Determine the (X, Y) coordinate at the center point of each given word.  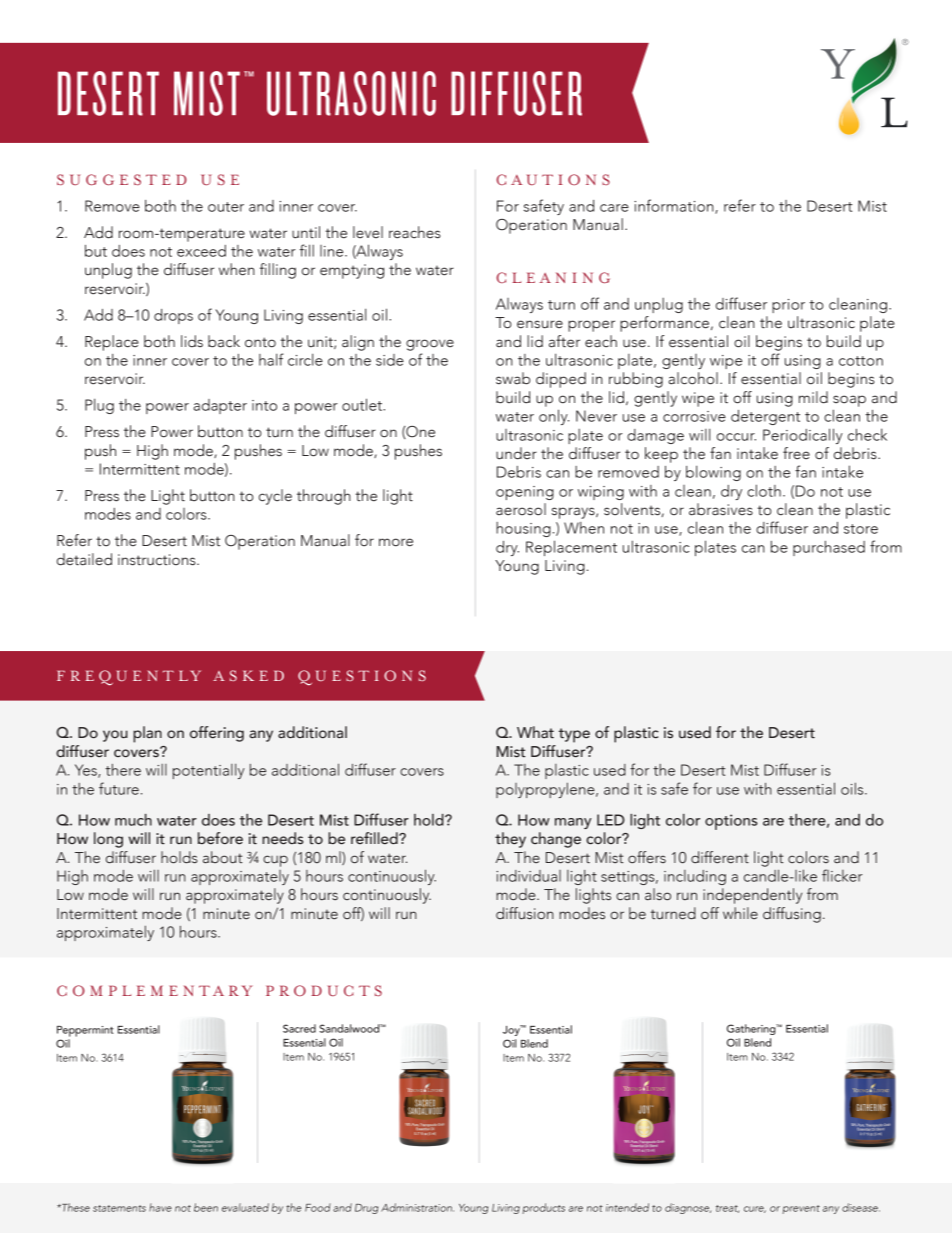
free (796, 453)
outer (226, 207)
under (516, 453)
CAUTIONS (553, 179)
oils (853, 788)
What (535, 732)
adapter (220, 406)
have (160, 1207)
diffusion (525, 913)
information (675, 206)
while (740, 913)
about (223, 857)
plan (147, 734)
